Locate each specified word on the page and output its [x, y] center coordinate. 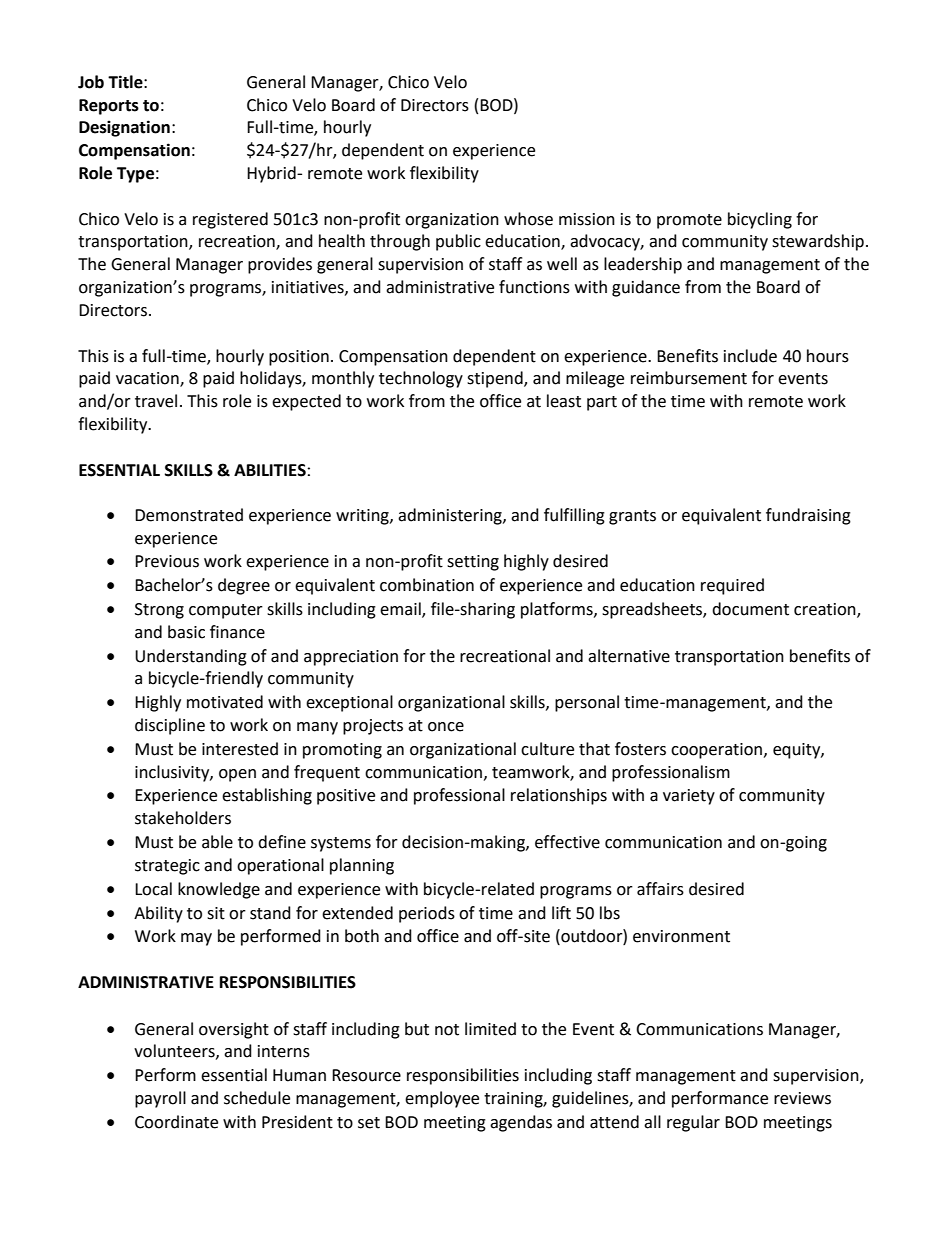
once [446, 727]
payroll [160, 1099]
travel [156, 401]
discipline [170, 726]
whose [528, 219]
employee [442, 1099]
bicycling [760, 220]
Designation [124, 128]
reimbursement [689, 378]
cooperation [718, 751]
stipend [496, 379]
